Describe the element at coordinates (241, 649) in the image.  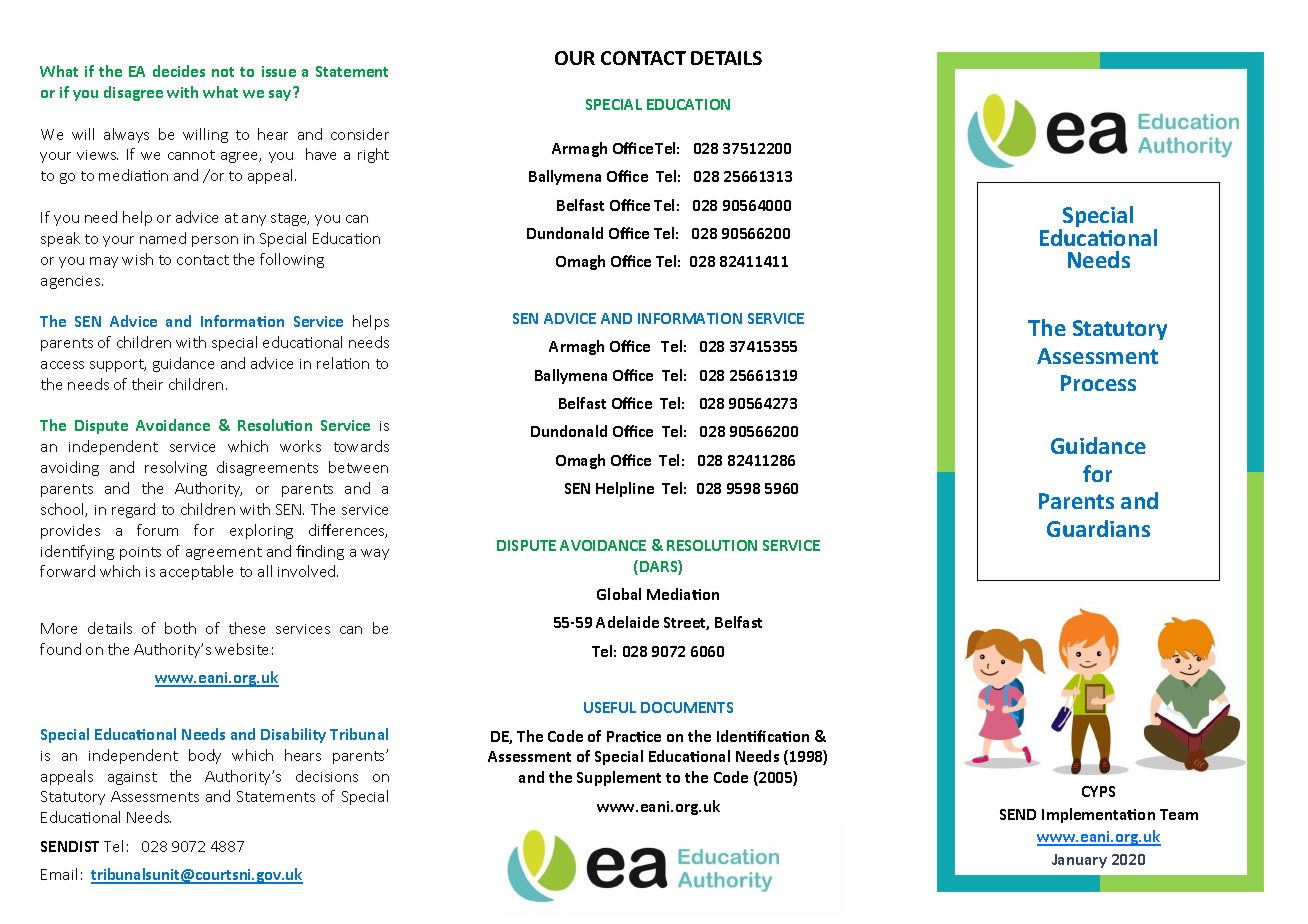
I see `website` at that location.
